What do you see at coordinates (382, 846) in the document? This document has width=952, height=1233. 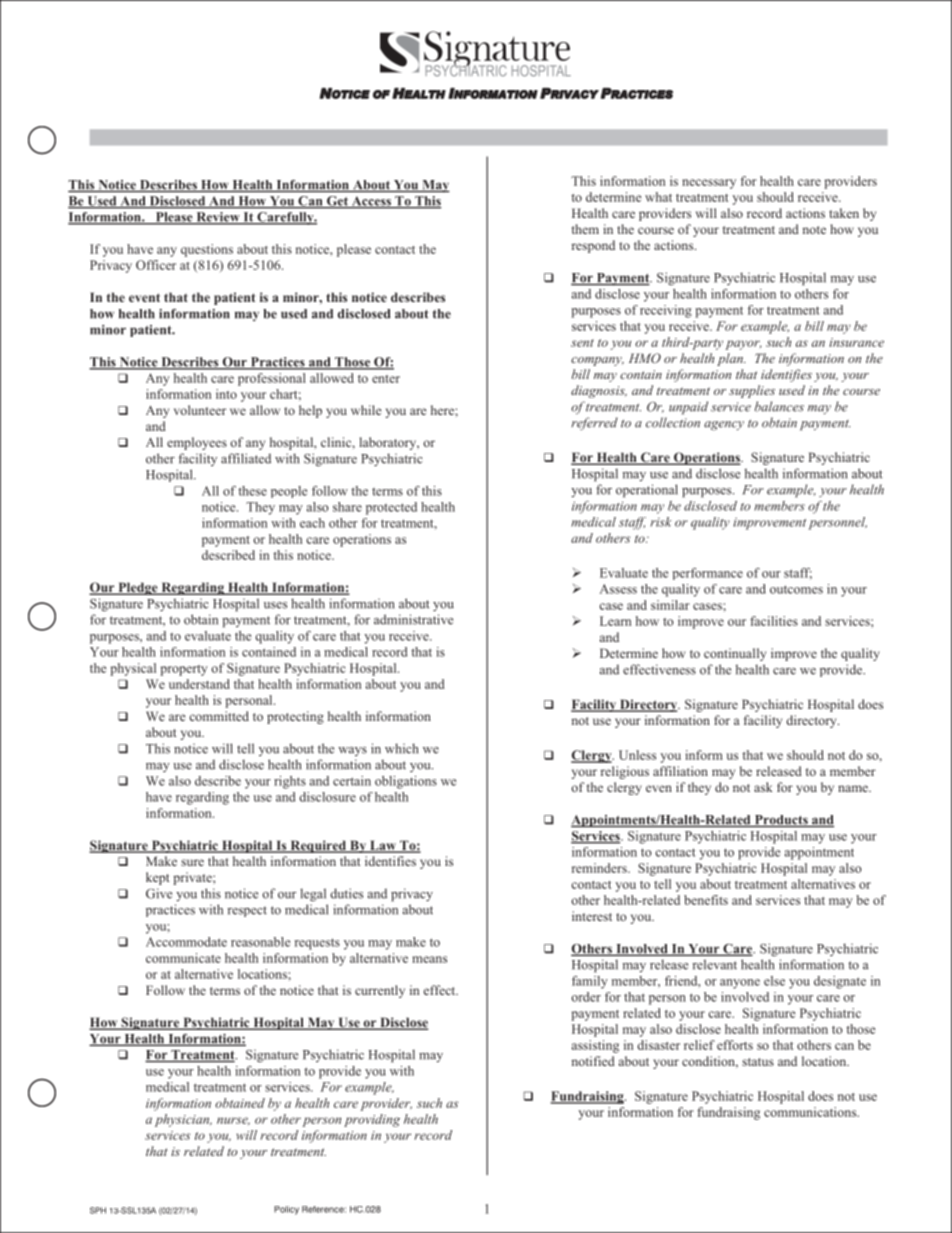 I see `Law` at bounding box center [382, 846].
